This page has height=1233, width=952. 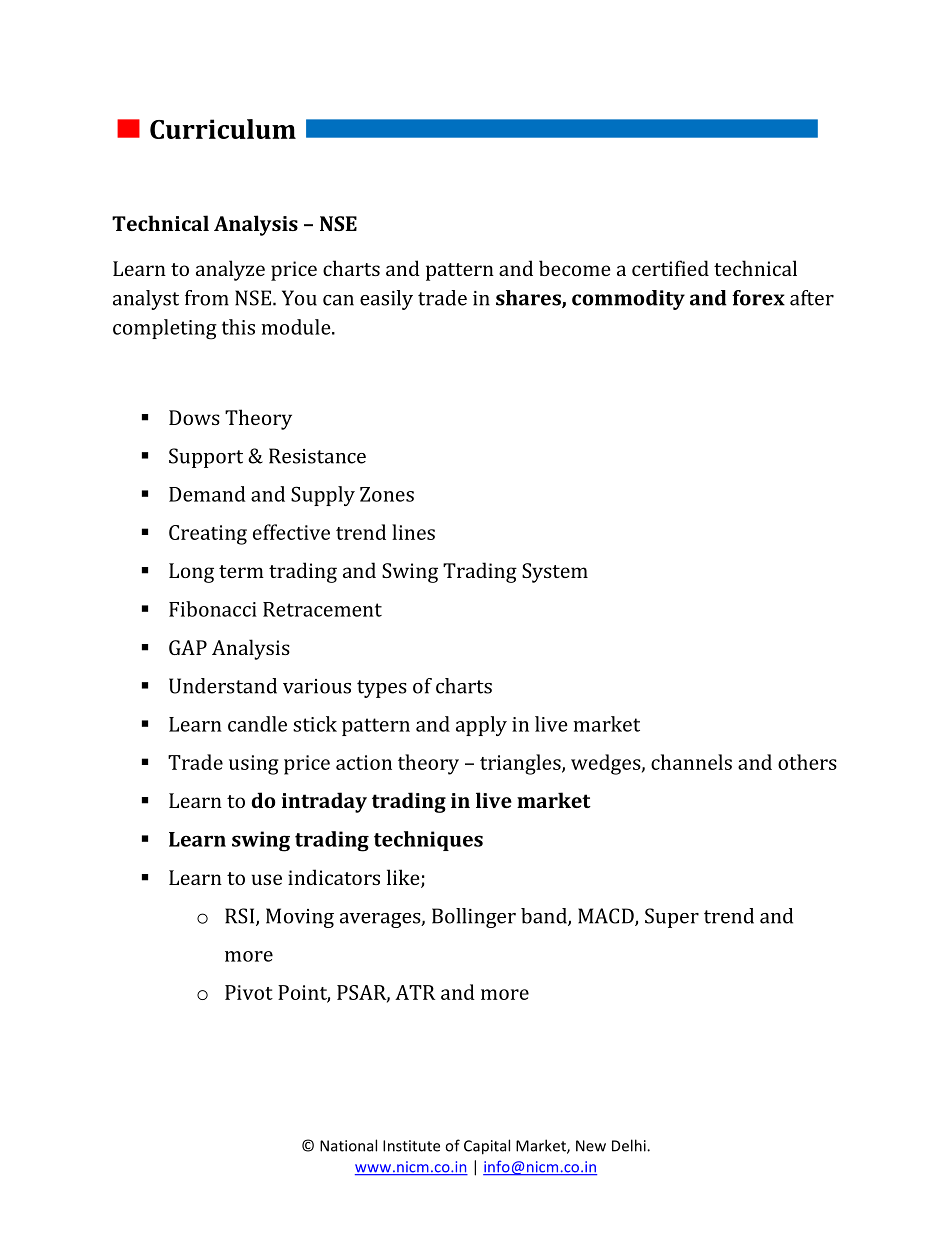 What do you see at coordinates (574, 268) in the page?
I see `become` at bounding box center [574, 268].
